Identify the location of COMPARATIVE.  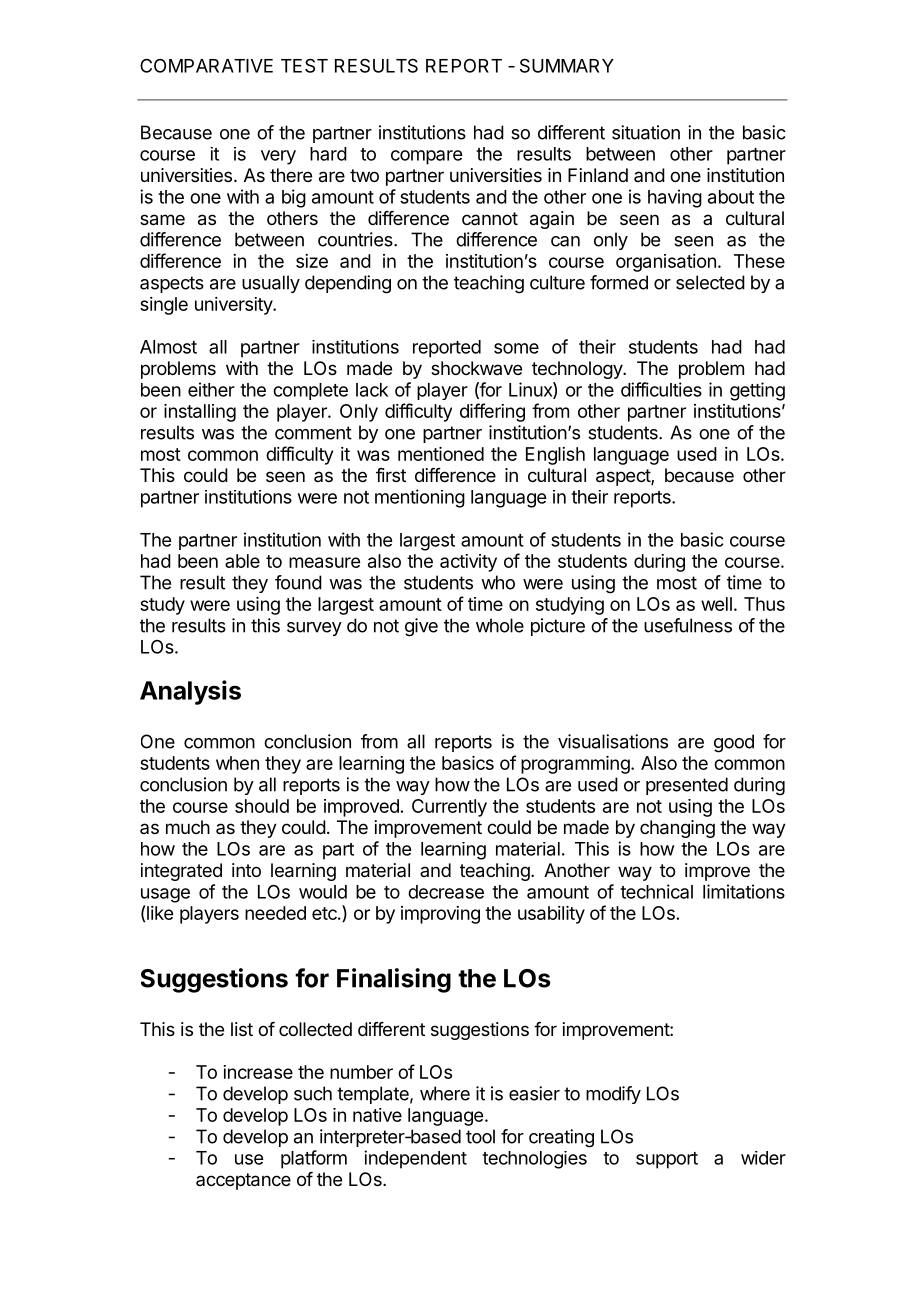
(206, 65).
